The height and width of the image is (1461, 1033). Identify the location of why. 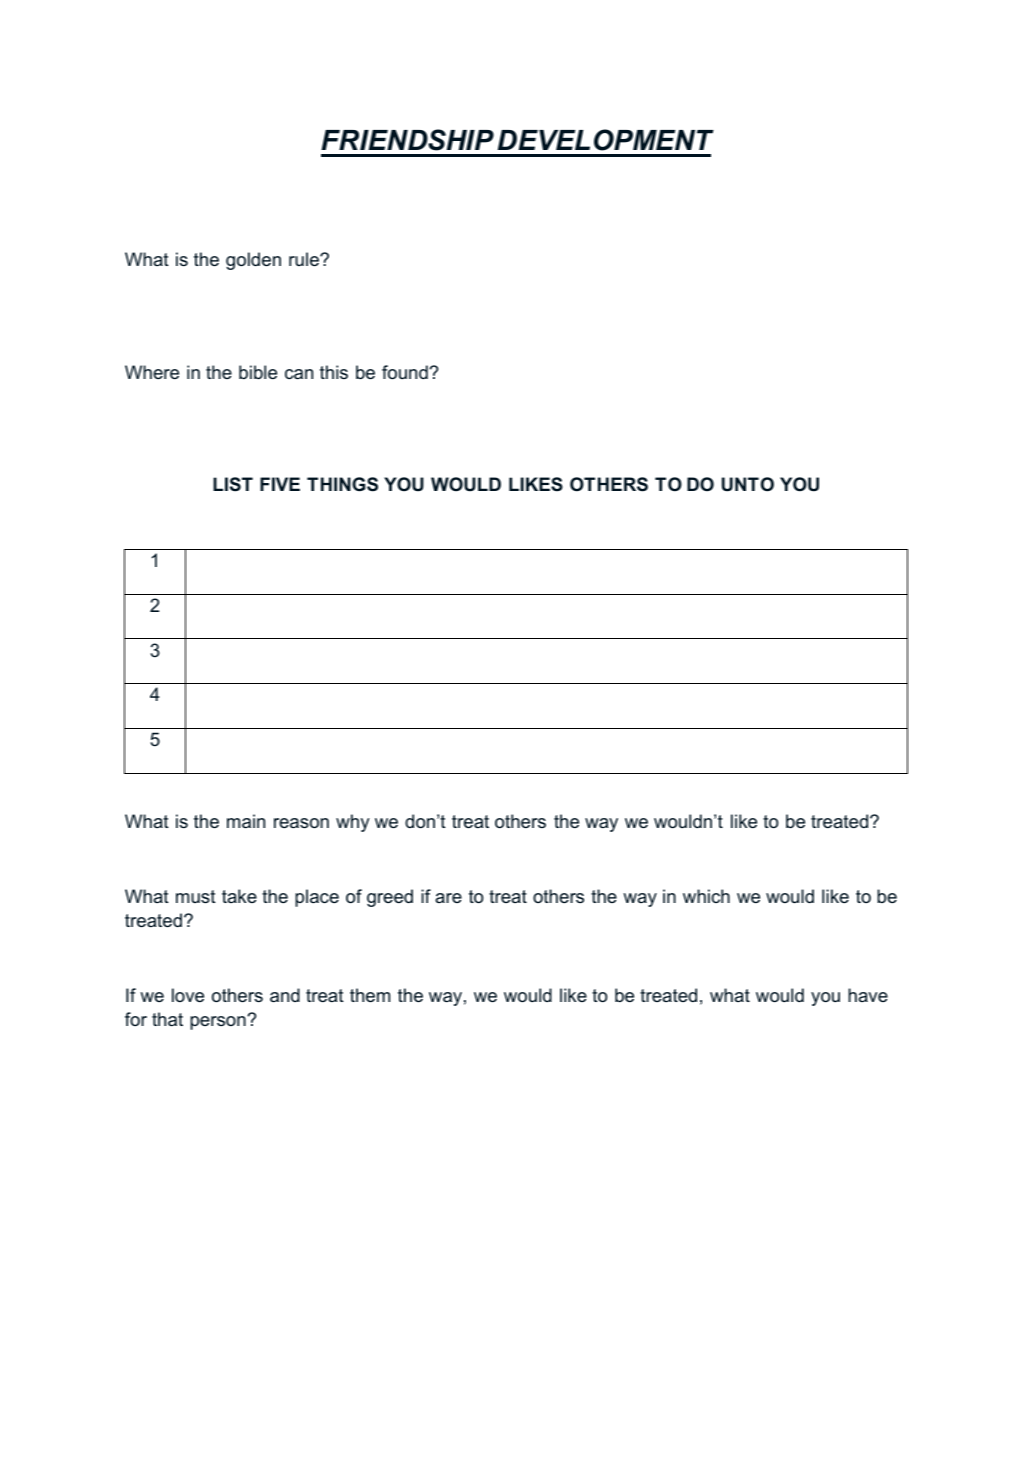
(353, 823).
